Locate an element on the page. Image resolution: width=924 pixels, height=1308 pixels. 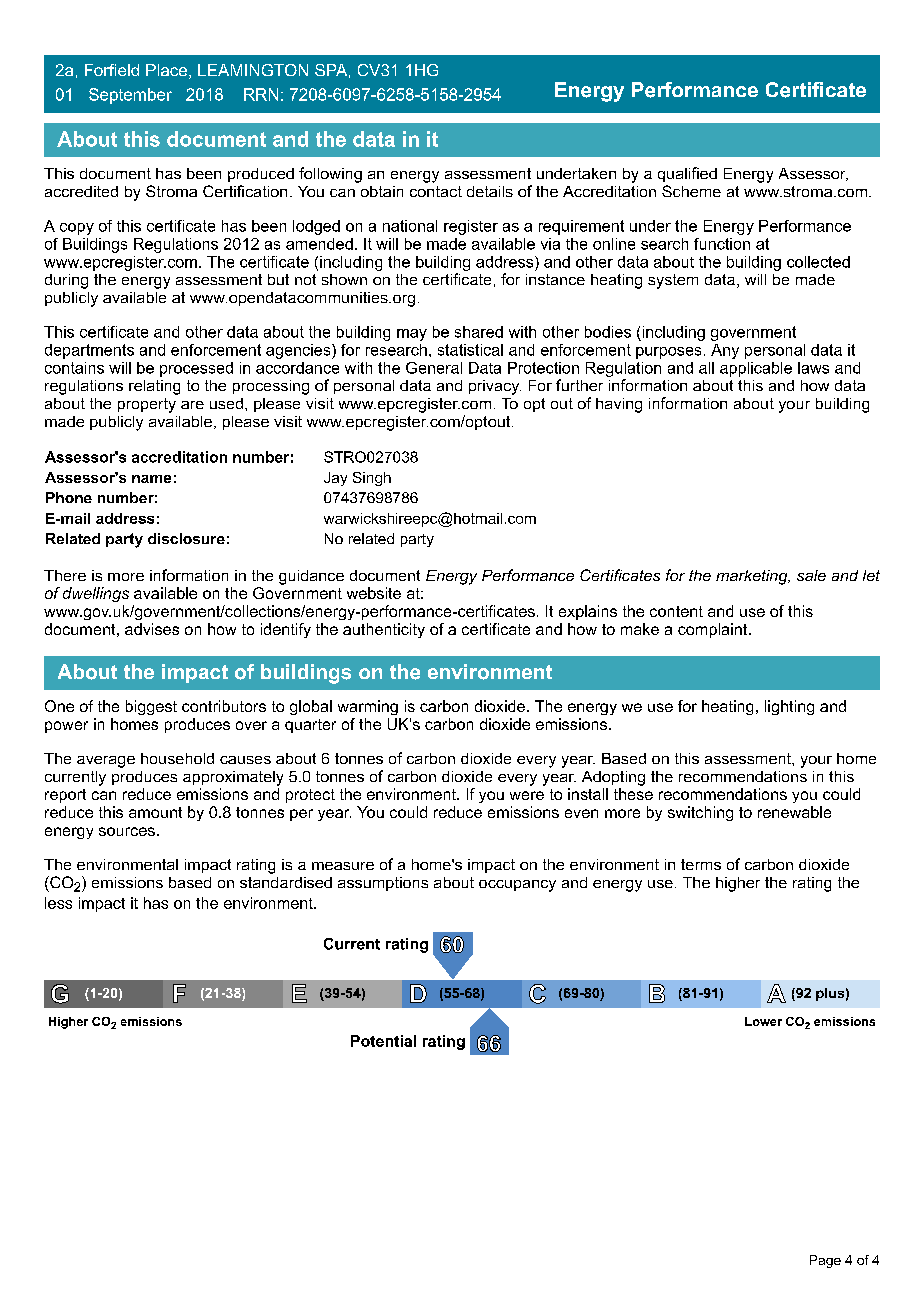
occupancy is located at coordinates (517, 886).
